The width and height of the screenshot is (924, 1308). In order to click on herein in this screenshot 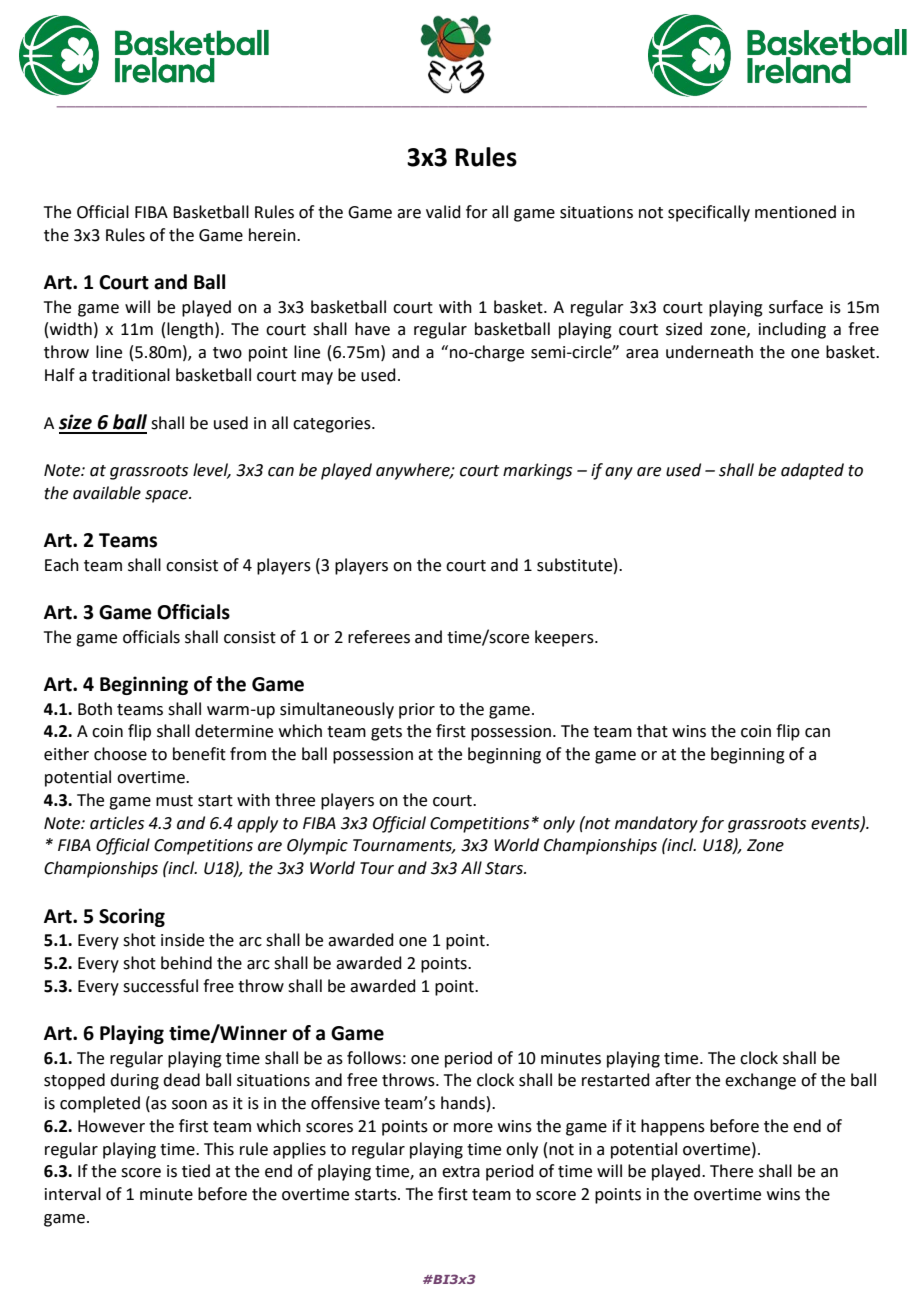, I will do `click(273, 235)`.
